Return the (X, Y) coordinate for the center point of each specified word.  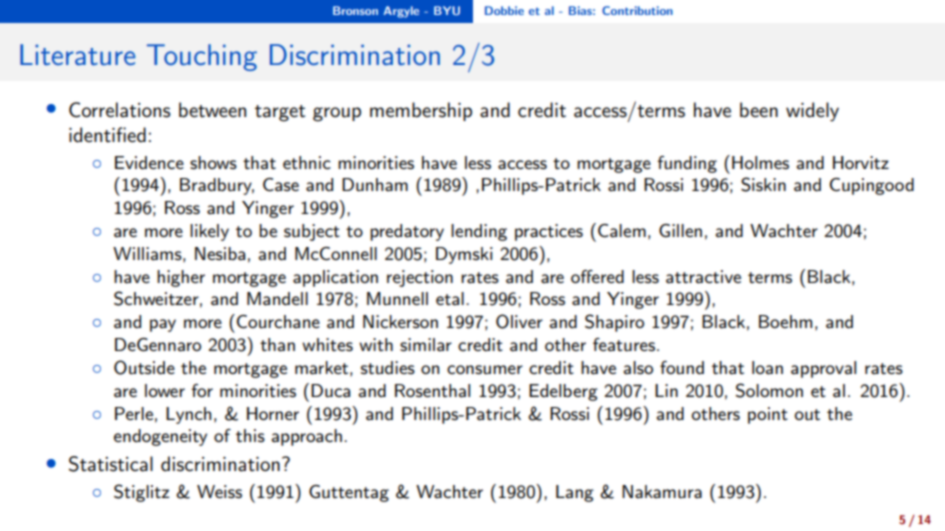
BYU (447, 10)
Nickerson (400, 321)
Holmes (760, 162)
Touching (202, 57)
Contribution (637, 10)
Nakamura (662, 491)
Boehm (785, 321)
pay (163, 325)
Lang (575, 493)
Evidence (149, 162)
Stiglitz (141, 493)
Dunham (375, 184)
